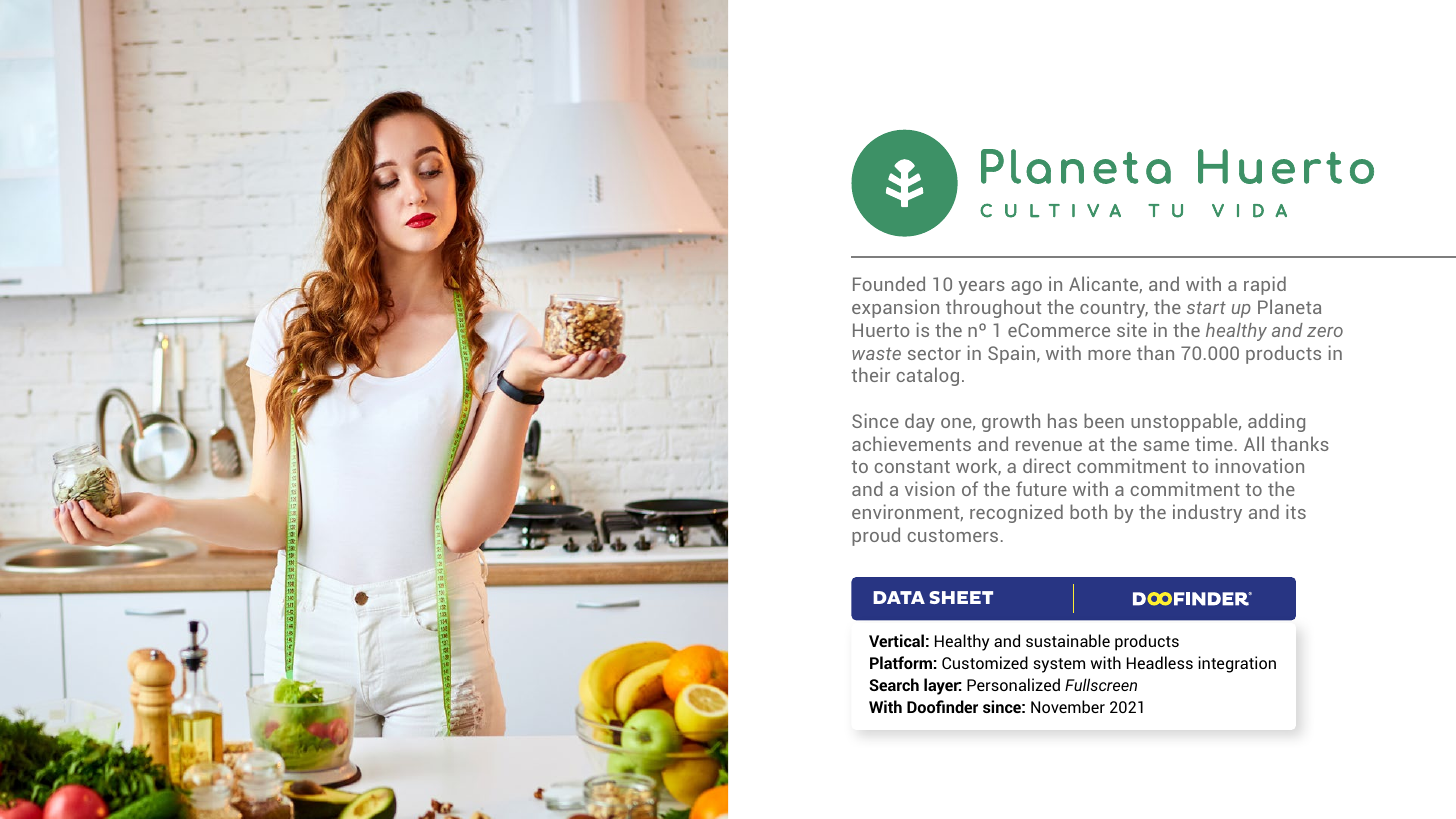 Image resolution: width=1456 pixels, height=819 pixels. What do you see at coordinates (1114, 309) in the screenshot?
I see `country` at bounding box center [1114, 309].
